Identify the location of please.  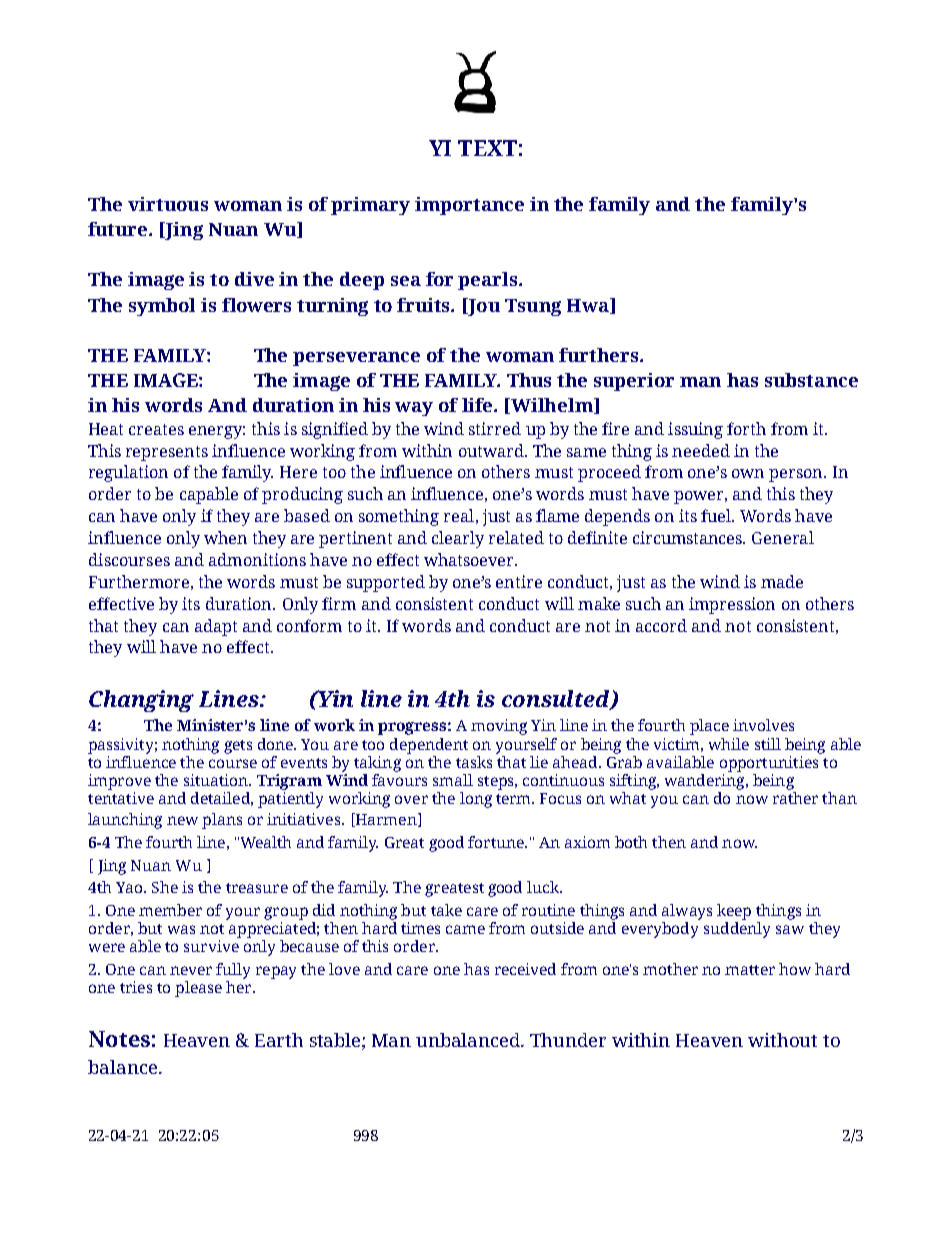
(198, 989).
